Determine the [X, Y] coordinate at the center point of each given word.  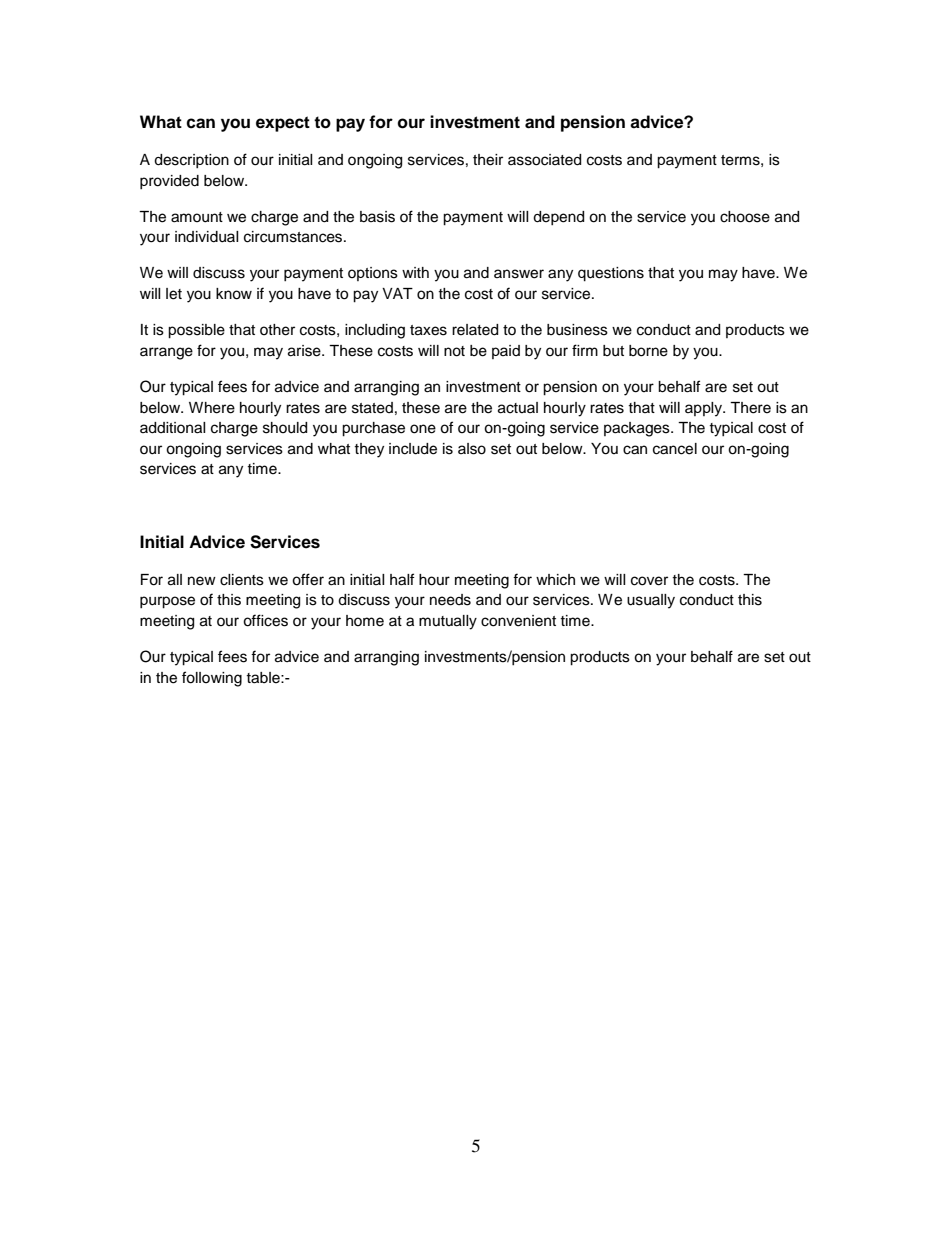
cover [649, 581]
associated [544, 160]
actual [518, 408]
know [234, 294]
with [415, 272]
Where [212, 408]
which [555, 580]
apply [705, 409]
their [488, 160]
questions [611, 274]
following [212, 679]
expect [283, 124]
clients [242, 580]
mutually [448, 622]
